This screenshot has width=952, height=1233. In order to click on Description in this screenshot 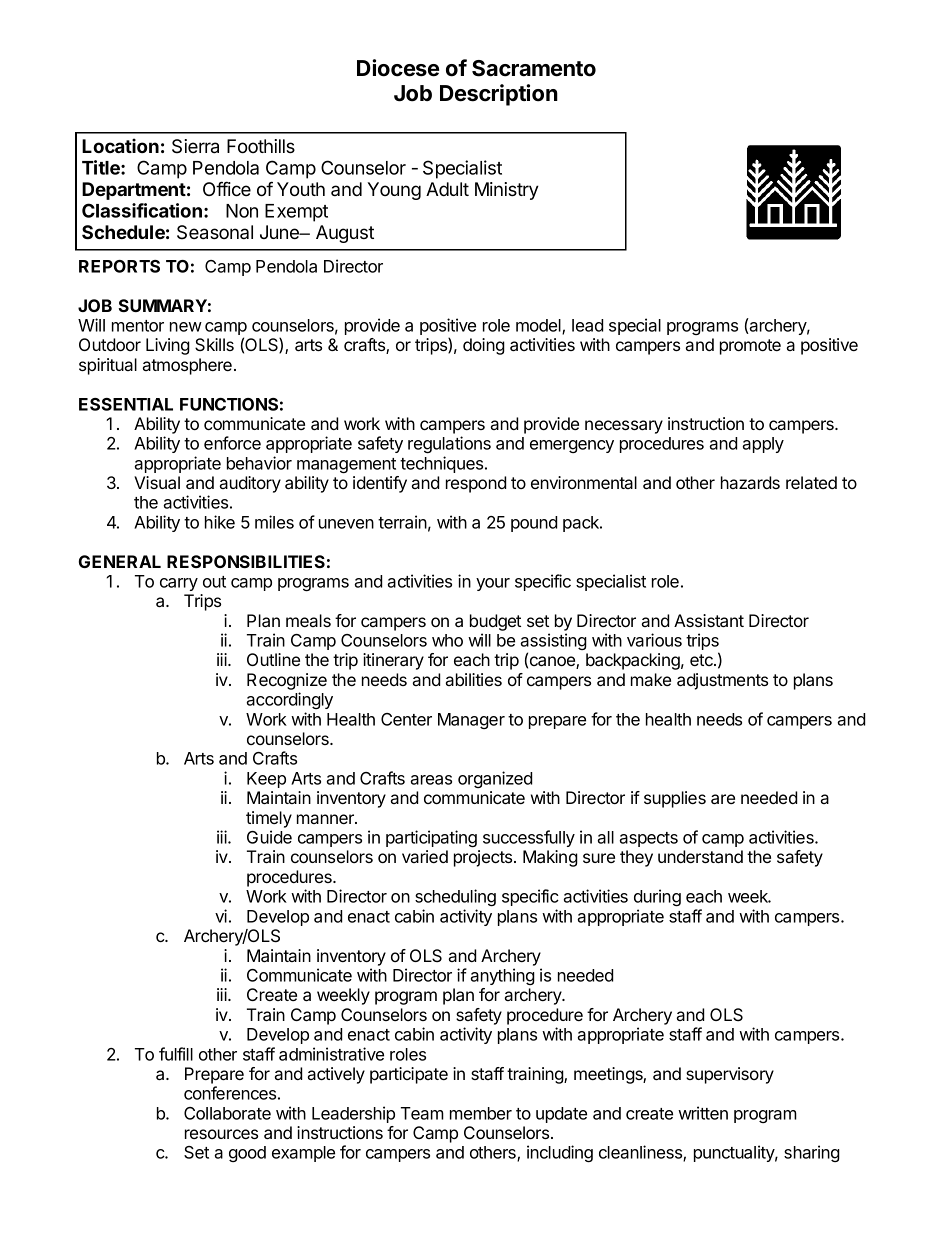, I will do `click(499, 95)`.
